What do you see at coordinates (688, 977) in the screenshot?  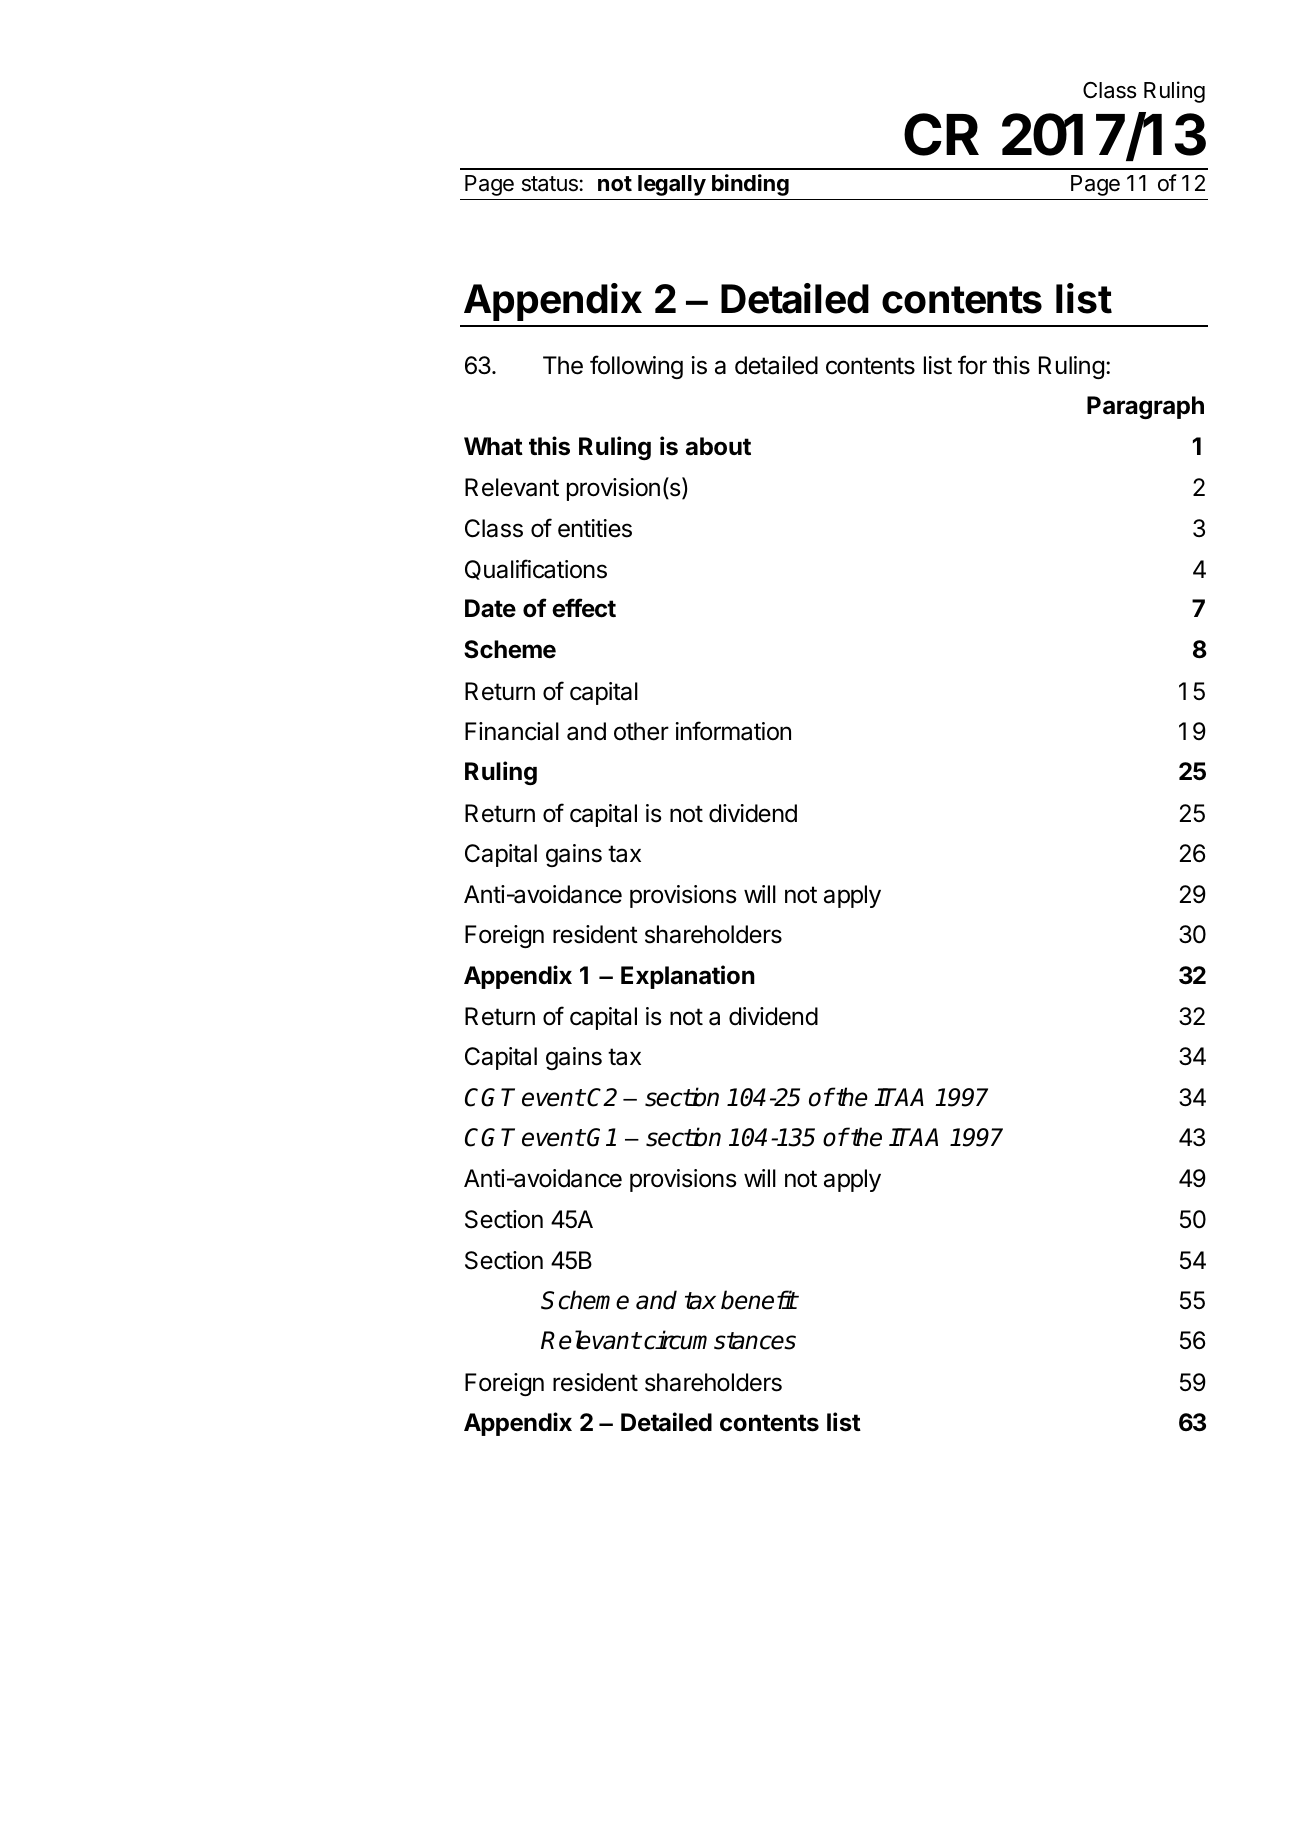 I see `Explanation` at bounding box center [688, 977].
